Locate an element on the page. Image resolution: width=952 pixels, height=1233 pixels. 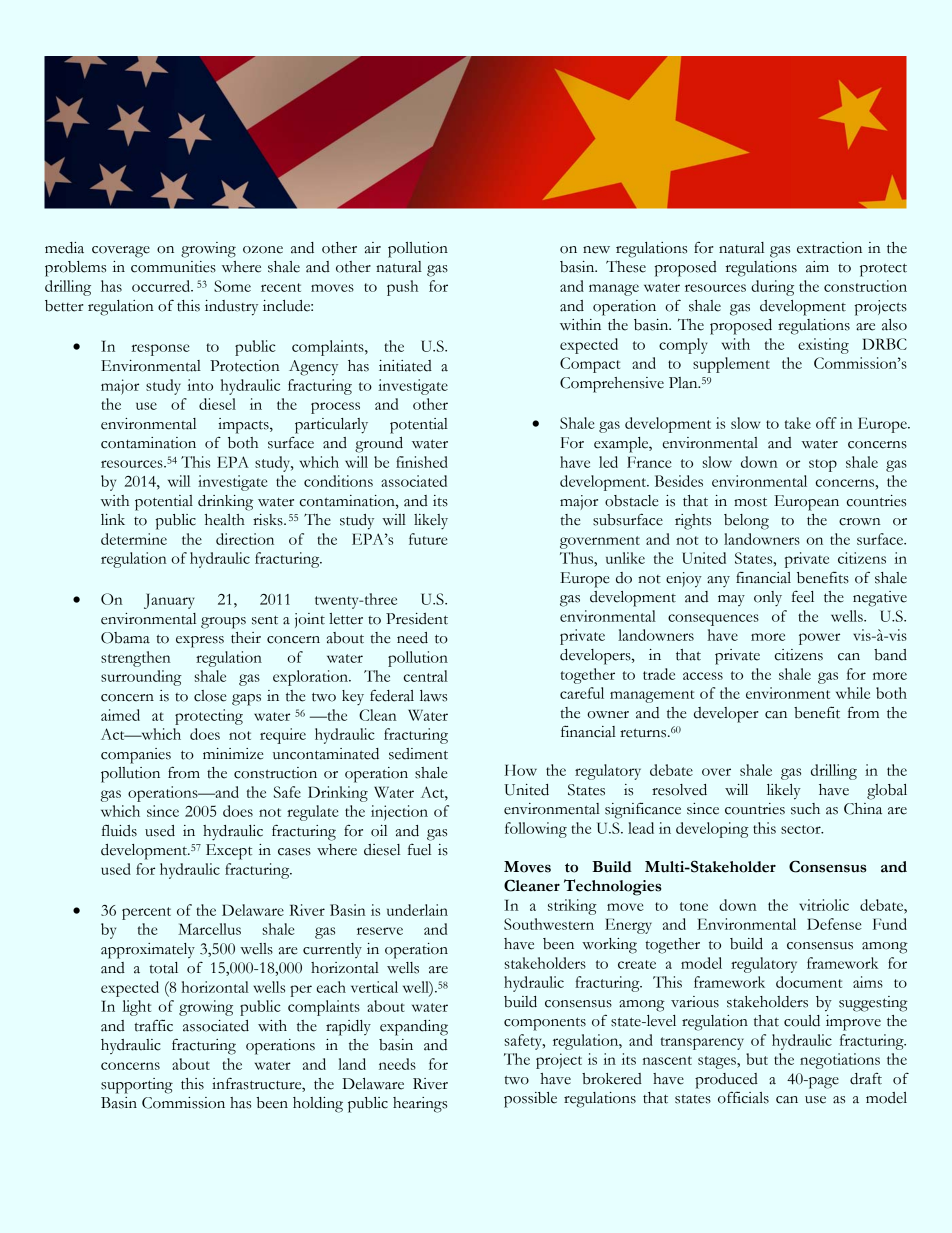
during is located at coordinates (772, 288).
